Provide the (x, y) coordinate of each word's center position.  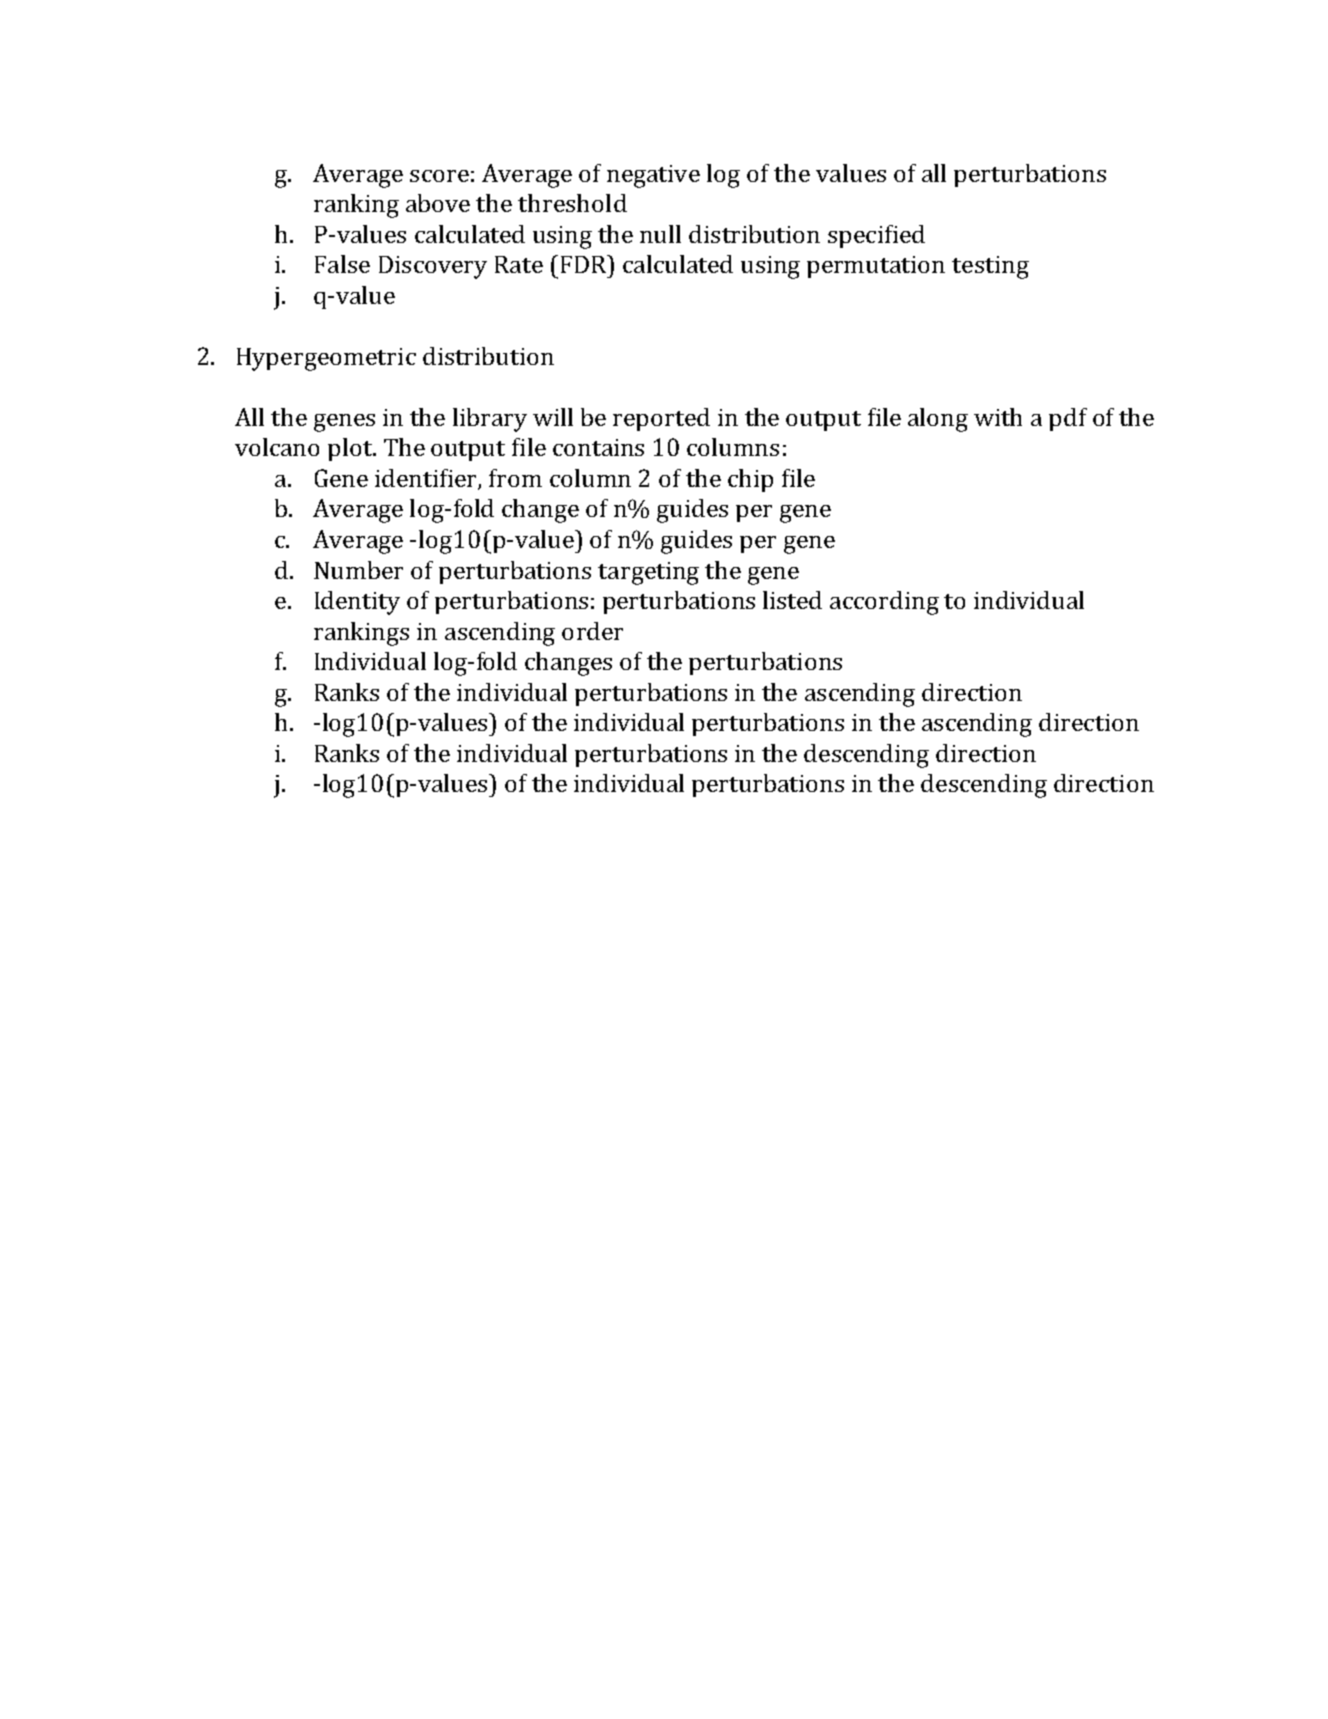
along (938, 420)
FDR (585, 264)
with (998, 417)
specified (876, 236)
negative (653, 176)
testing (990, 267)
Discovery (433, 267)
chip (750, 480)
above (438, 203)
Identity (357, 603)
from (515, 478)
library (490, 420)
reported (661, 419)
